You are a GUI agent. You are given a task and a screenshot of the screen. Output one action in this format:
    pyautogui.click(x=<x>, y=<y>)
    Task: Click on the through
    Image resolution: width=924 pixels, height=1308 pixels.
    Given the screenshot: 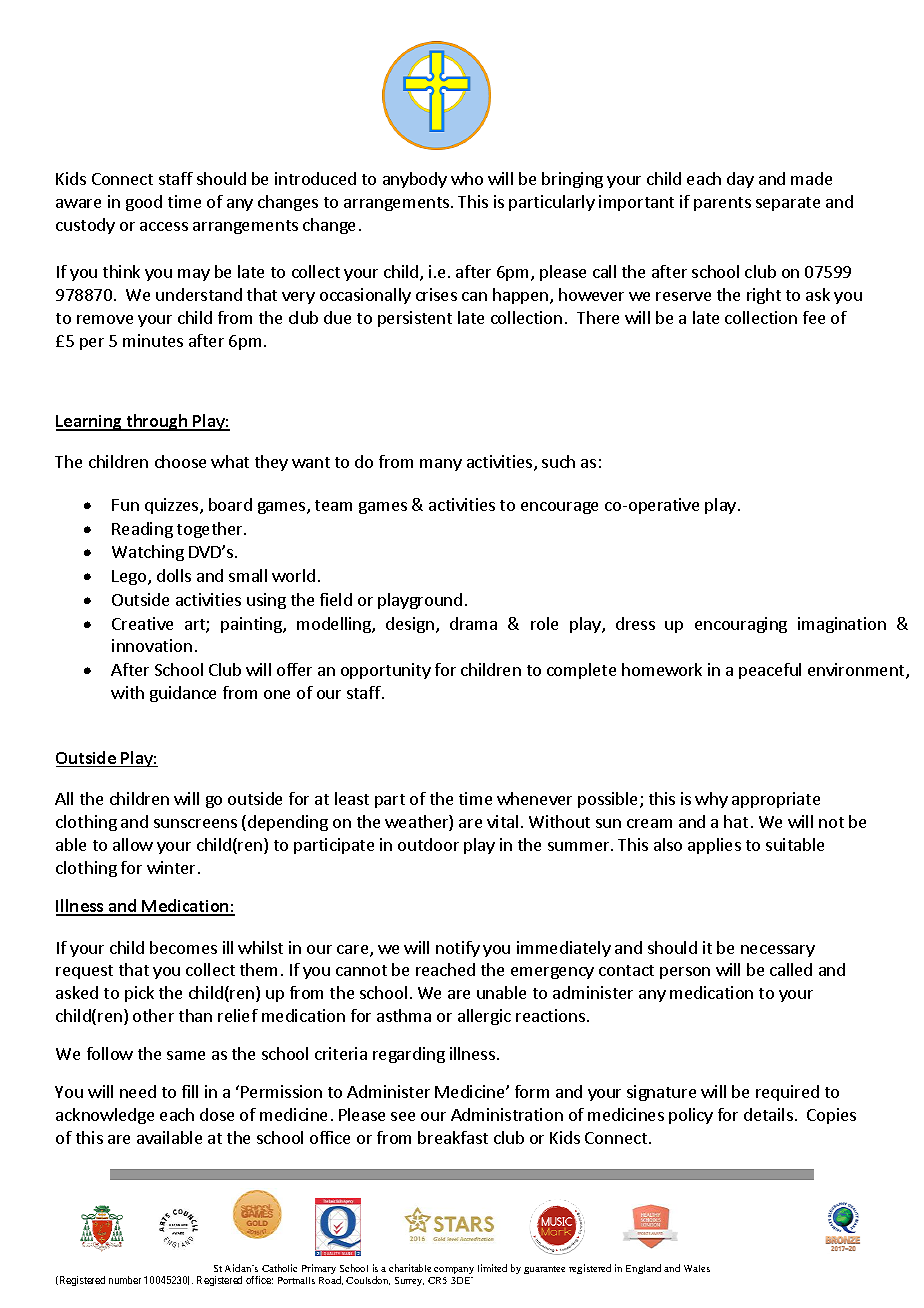 What is the action you would take?
    pyautogui.click(x=157, y=422)
